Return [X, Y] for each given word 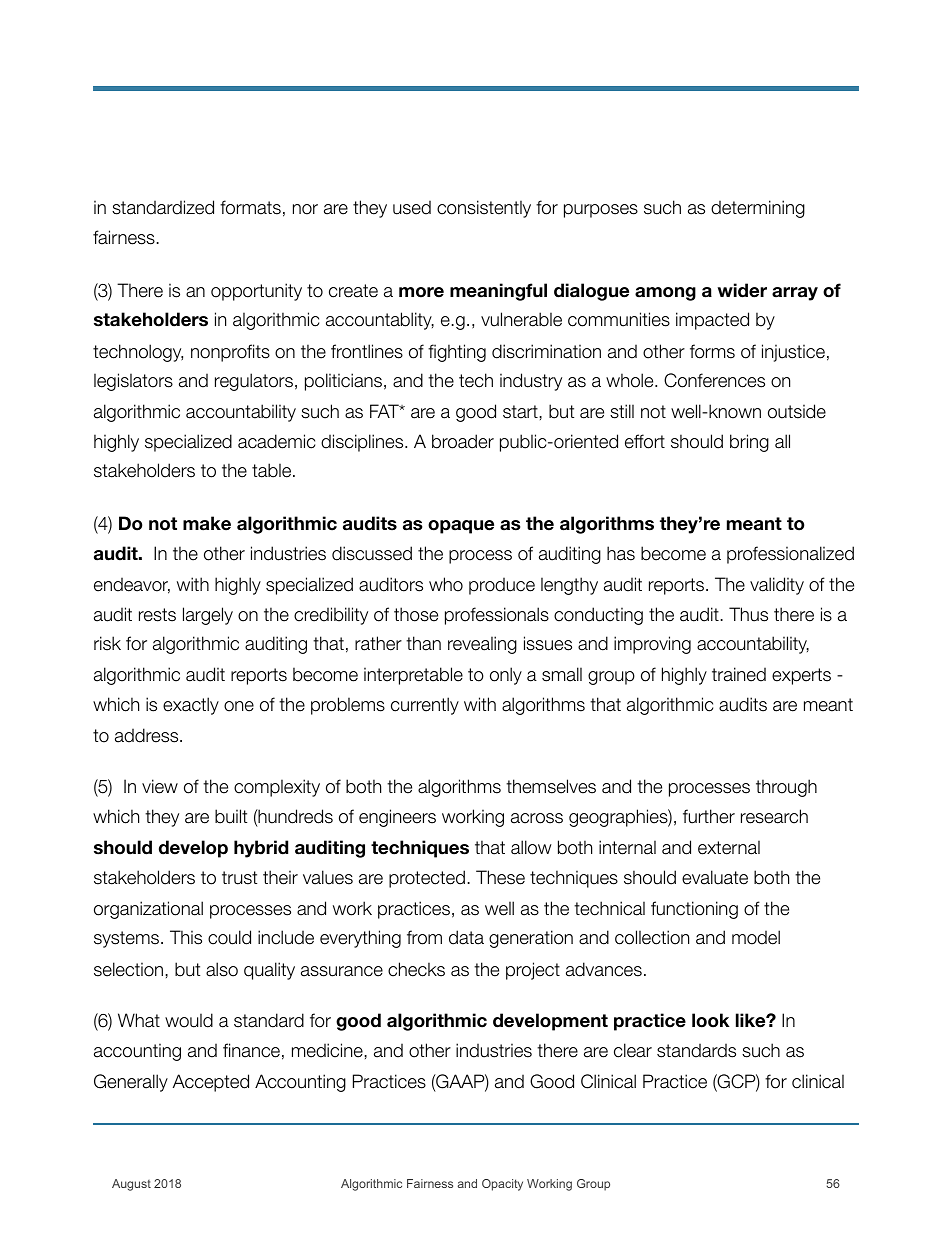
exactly [191, 706]
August [131, 1185]
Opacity [502, 1185]
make [207, 523]
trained [739, 674]
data [466, 937]
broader [463, 441]
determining [758, 209]
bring [749, 443]
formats [250, 207]
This [186, 937]
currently [425, 706]
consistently [484, 209]
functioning [694, 910]
